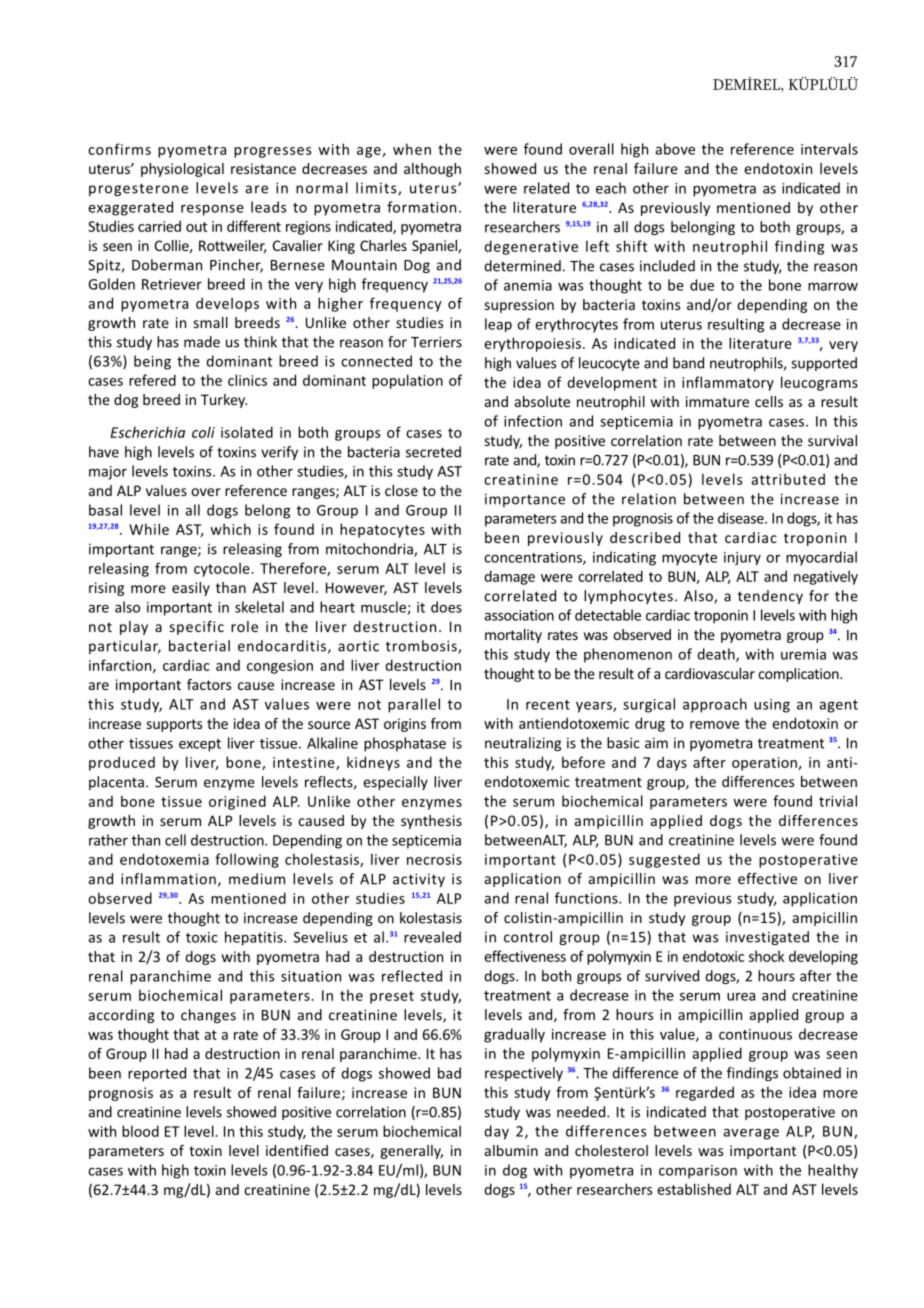  I want to click on following, so click(247, 860).
